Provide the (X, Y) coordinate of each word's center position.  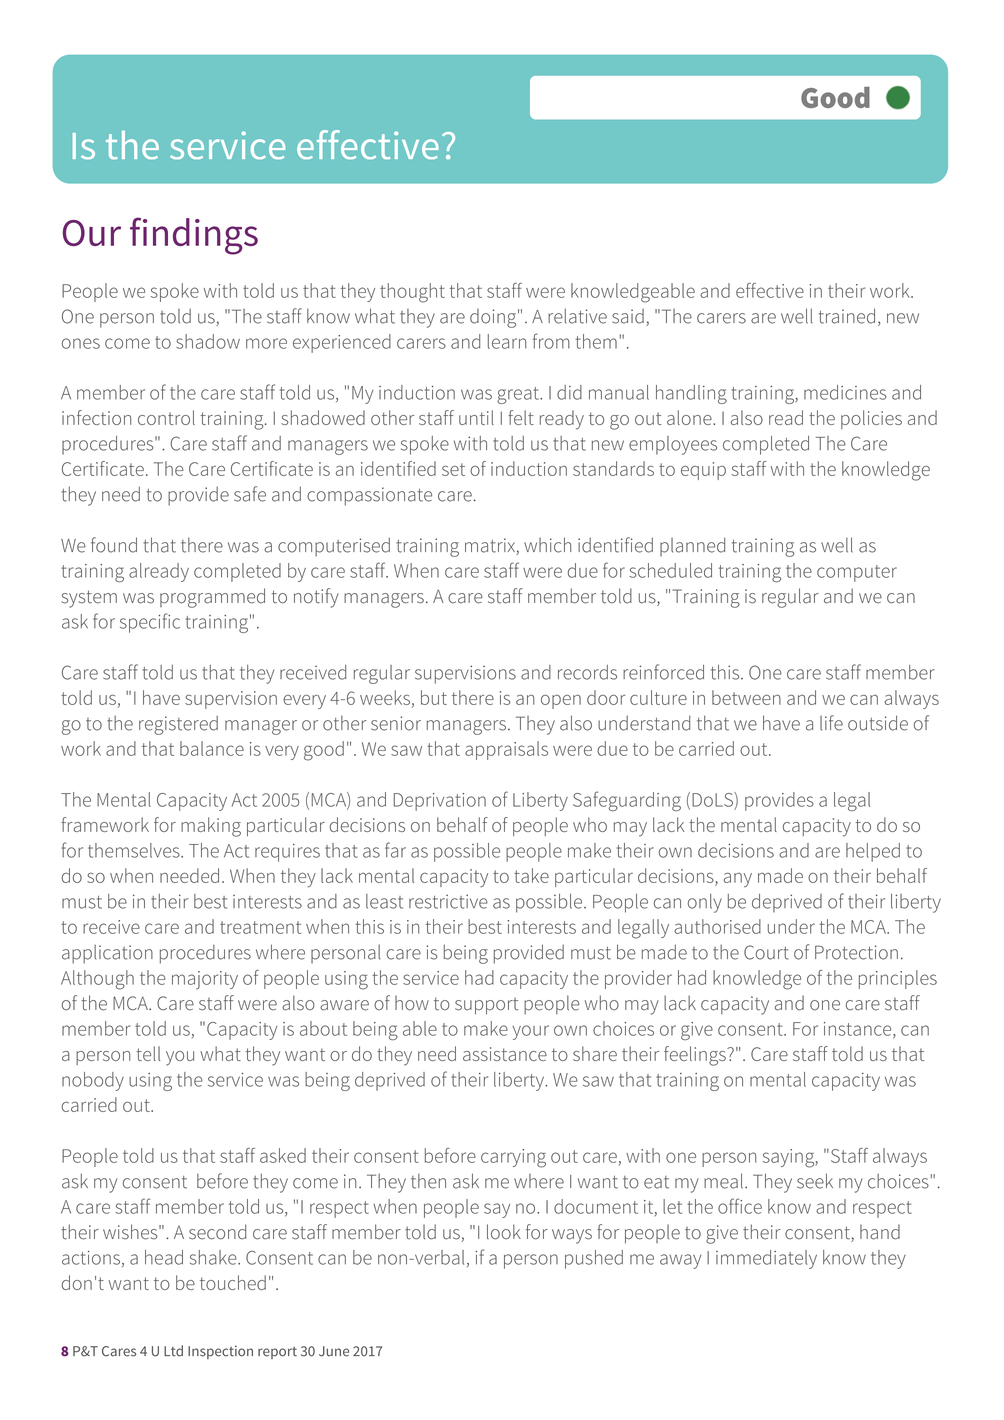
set (453, 469)
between (746, 697)
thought (412, 293)
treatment (260, 927)
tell (148, 1053)
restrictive (448, 901)
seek (815, 1181)
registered (178, 725)
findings (194, 236)
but (434, 697)
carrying (513, 1158)
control (166, 417)
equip (703, 471)
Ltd (173, 1351)
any (738, 880)
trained (847, 316)
